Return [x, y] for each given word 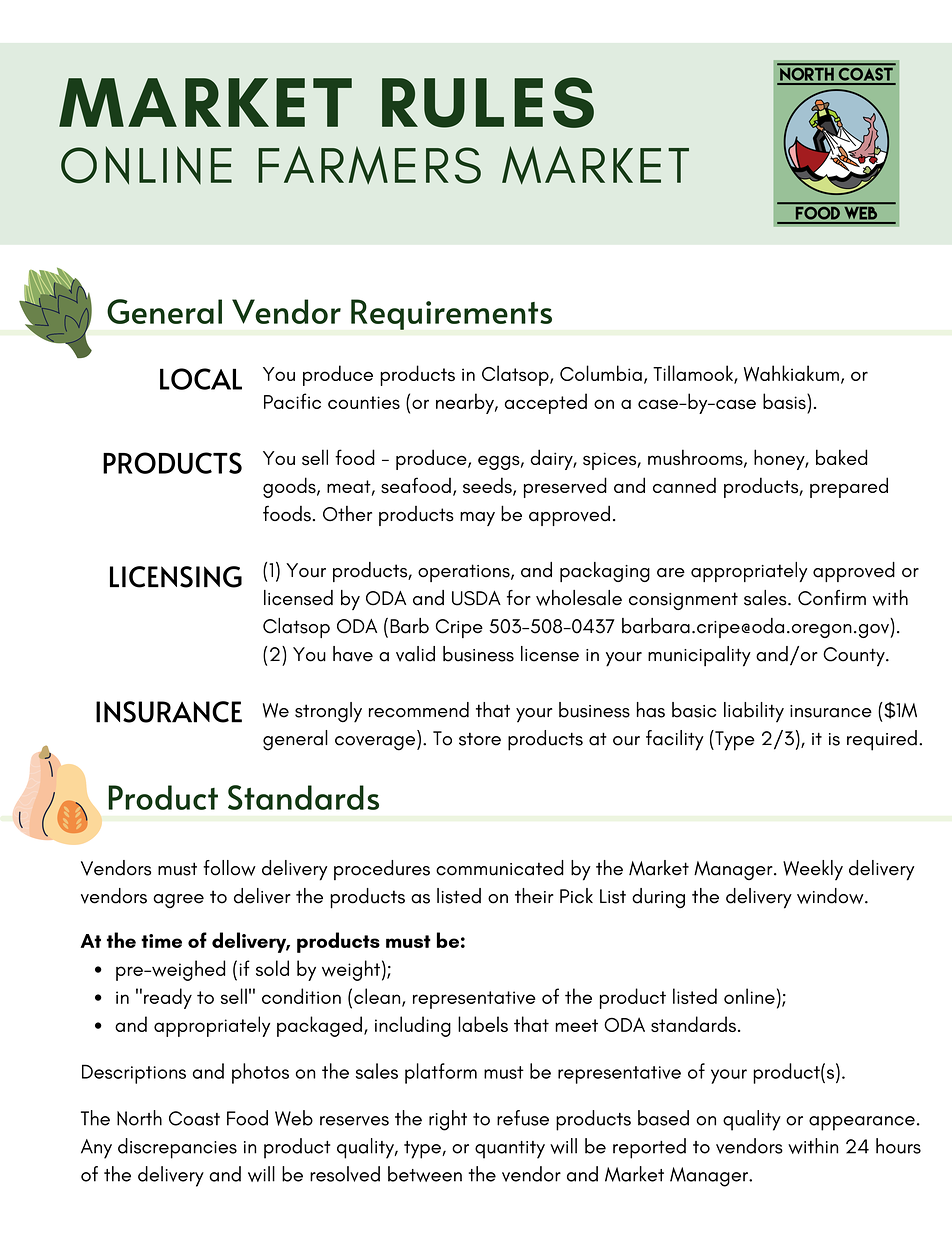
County [855, 657]
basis [785, 401]
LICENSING [176, 577]
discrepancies [177, 1148]
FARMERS [369, 165]
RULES [488, 102]
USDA [476, 598]
